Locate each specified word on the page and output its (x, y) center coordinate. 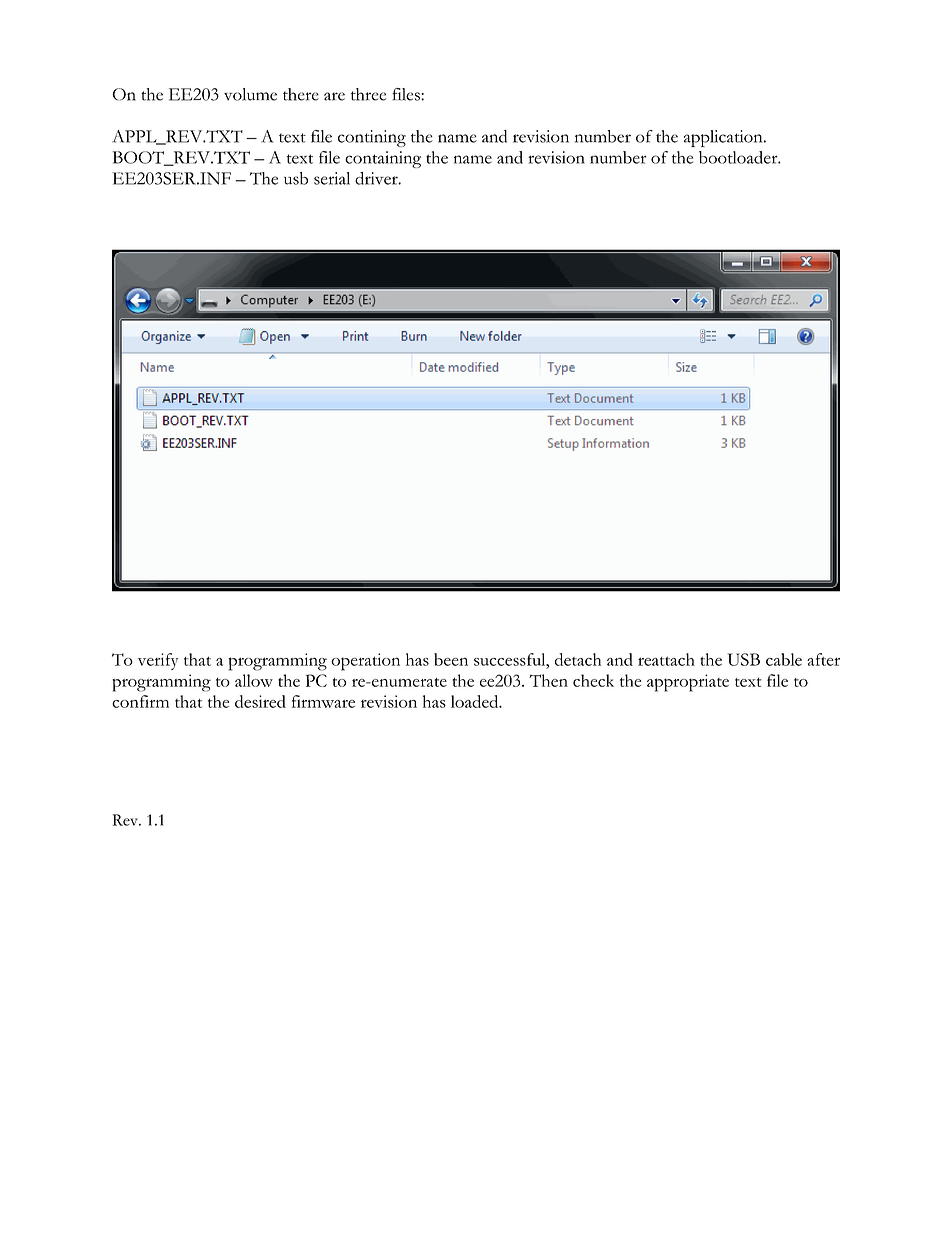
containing (383, 159)
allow (254, 680)
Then (548, 680)
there (301, 94)
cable (784, 659)
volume (250, 94)
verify (158, 661)
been (451, 659)
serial (332, 178)
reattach (666, 659)
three (368, 94)
